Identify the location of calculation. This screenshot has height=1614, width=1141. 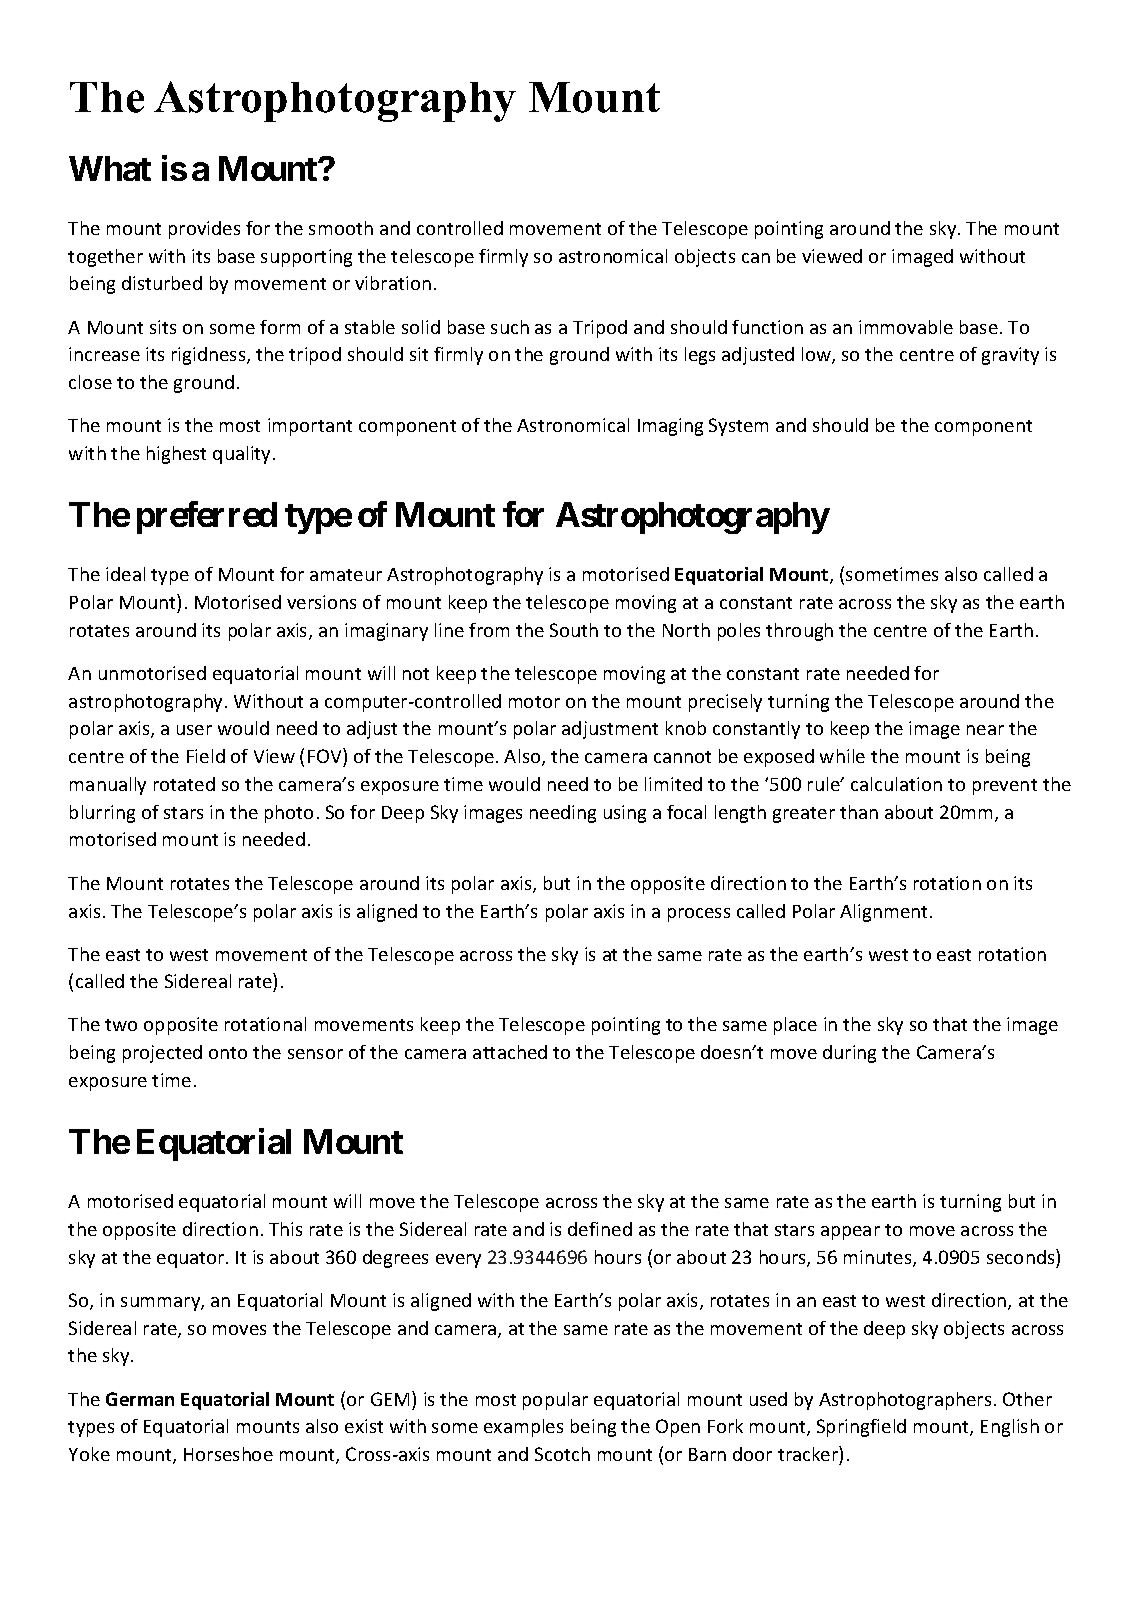
(896, 784).
